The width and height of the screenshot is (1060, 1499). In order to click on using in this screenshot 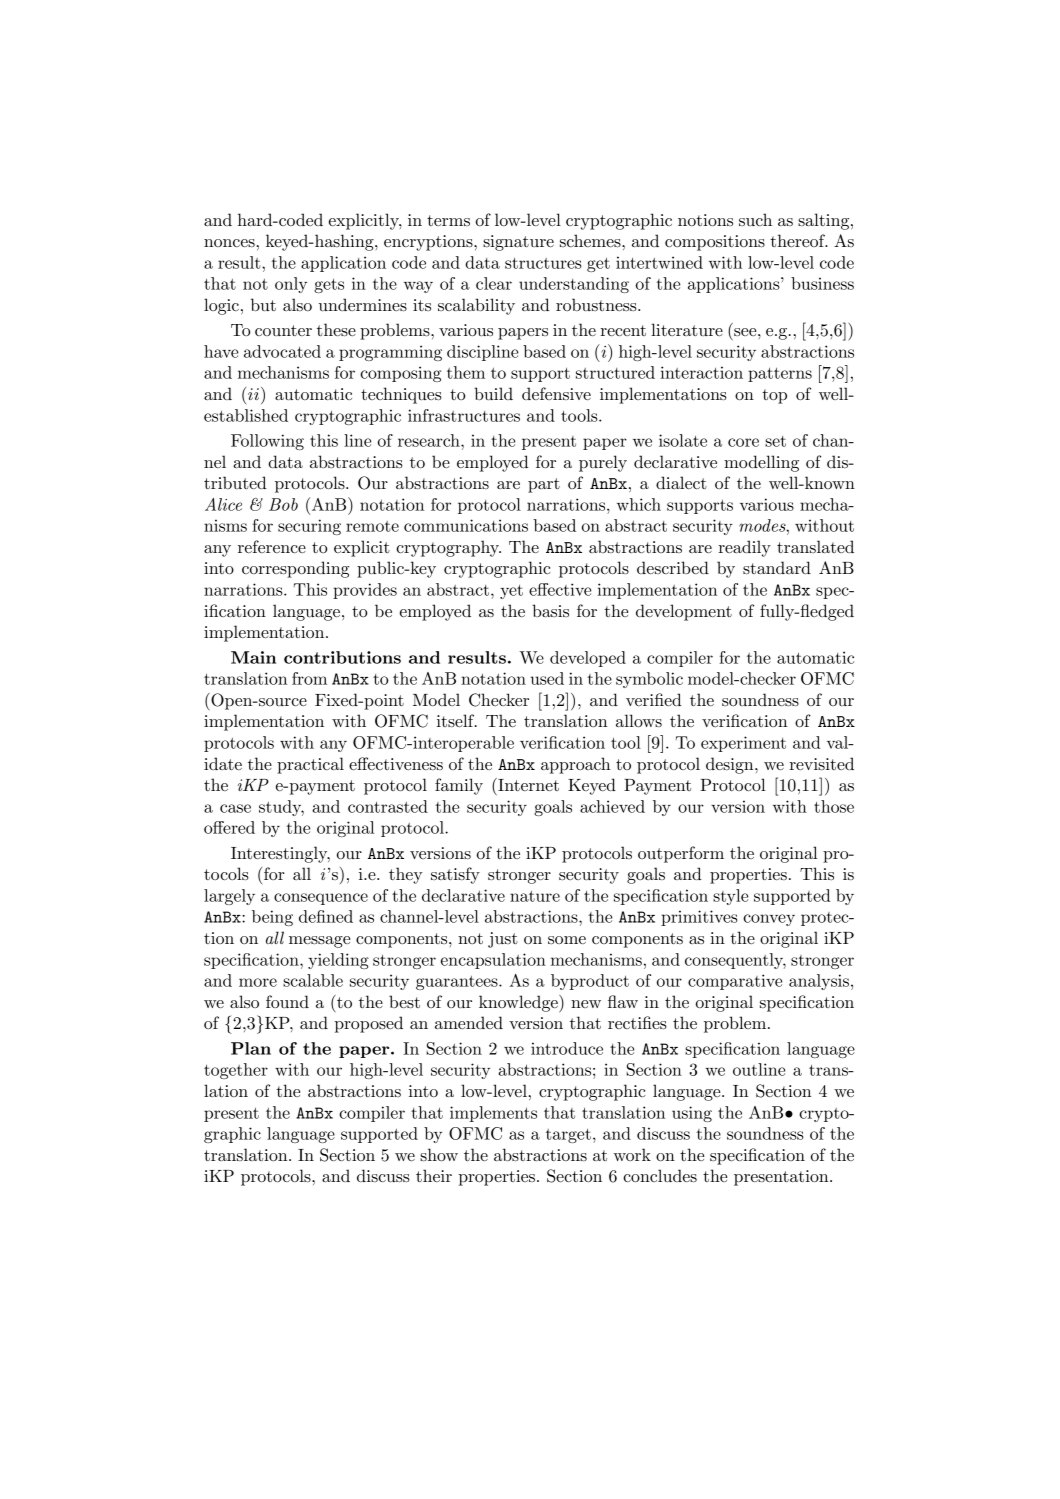, I will do `click(692, 1114)`.
